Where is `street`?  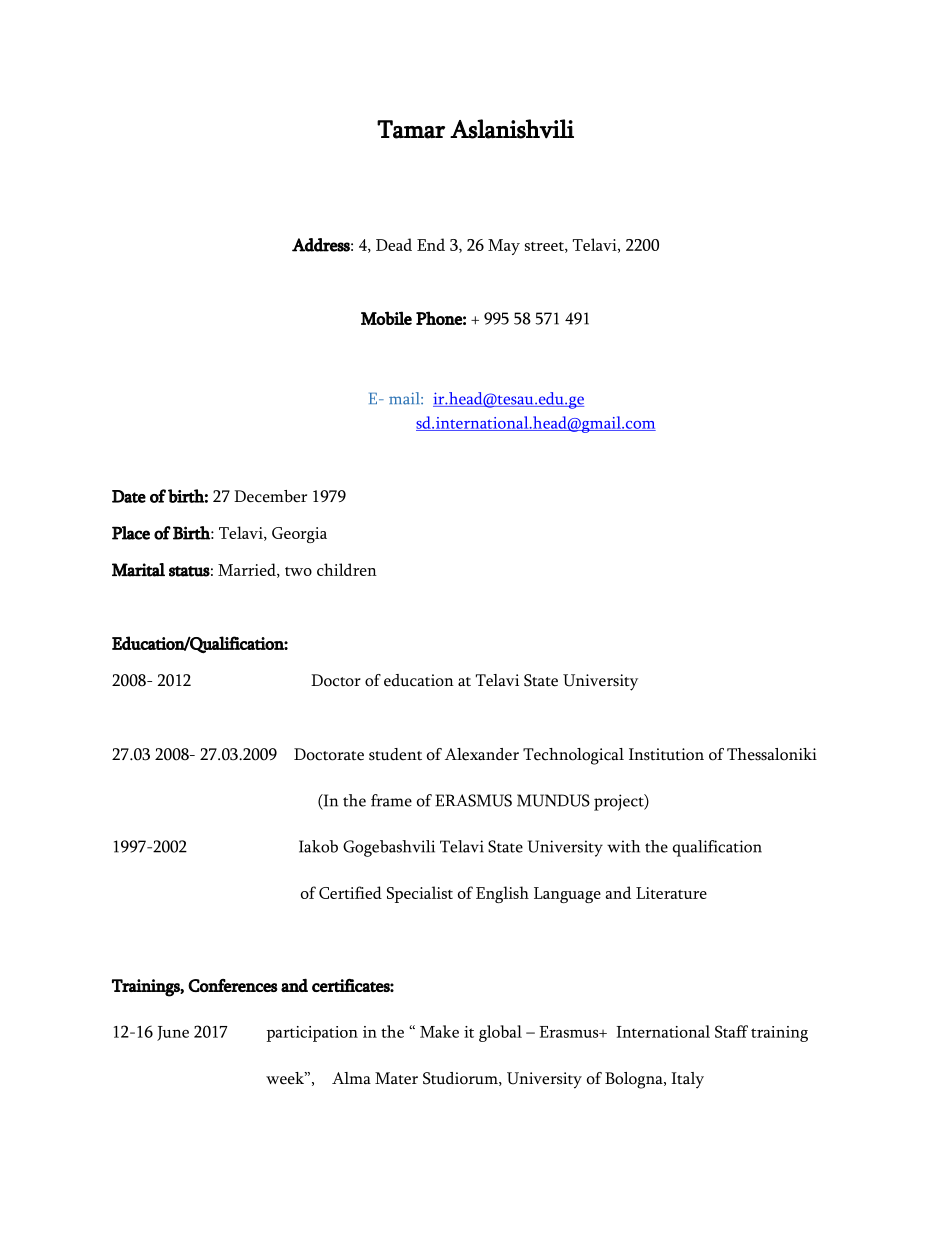
street is located at coordinates (545, 247).
